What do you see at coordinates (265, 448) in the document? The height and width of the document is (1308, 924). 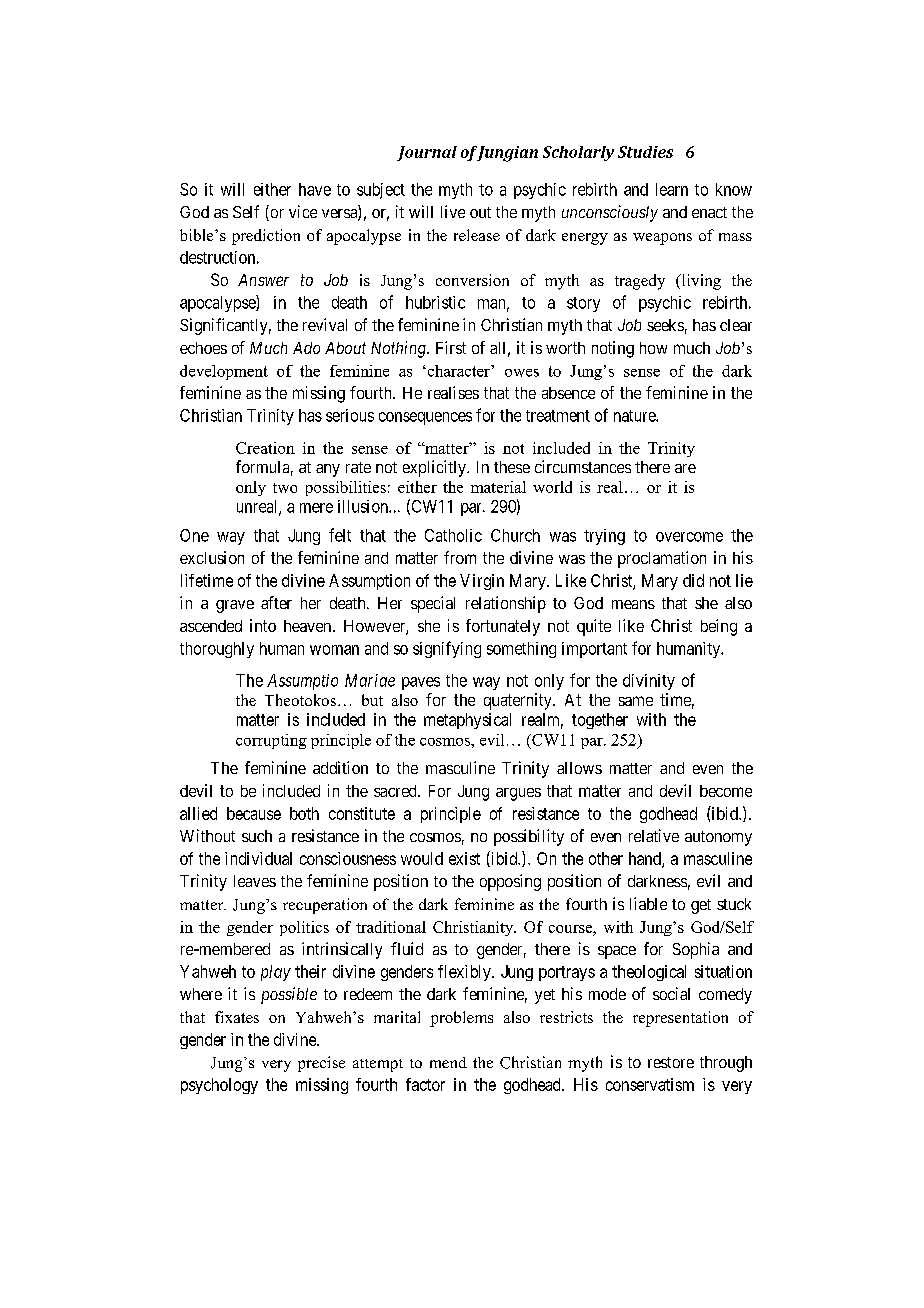 I see `Creation` at bounding box center [265, 448].
